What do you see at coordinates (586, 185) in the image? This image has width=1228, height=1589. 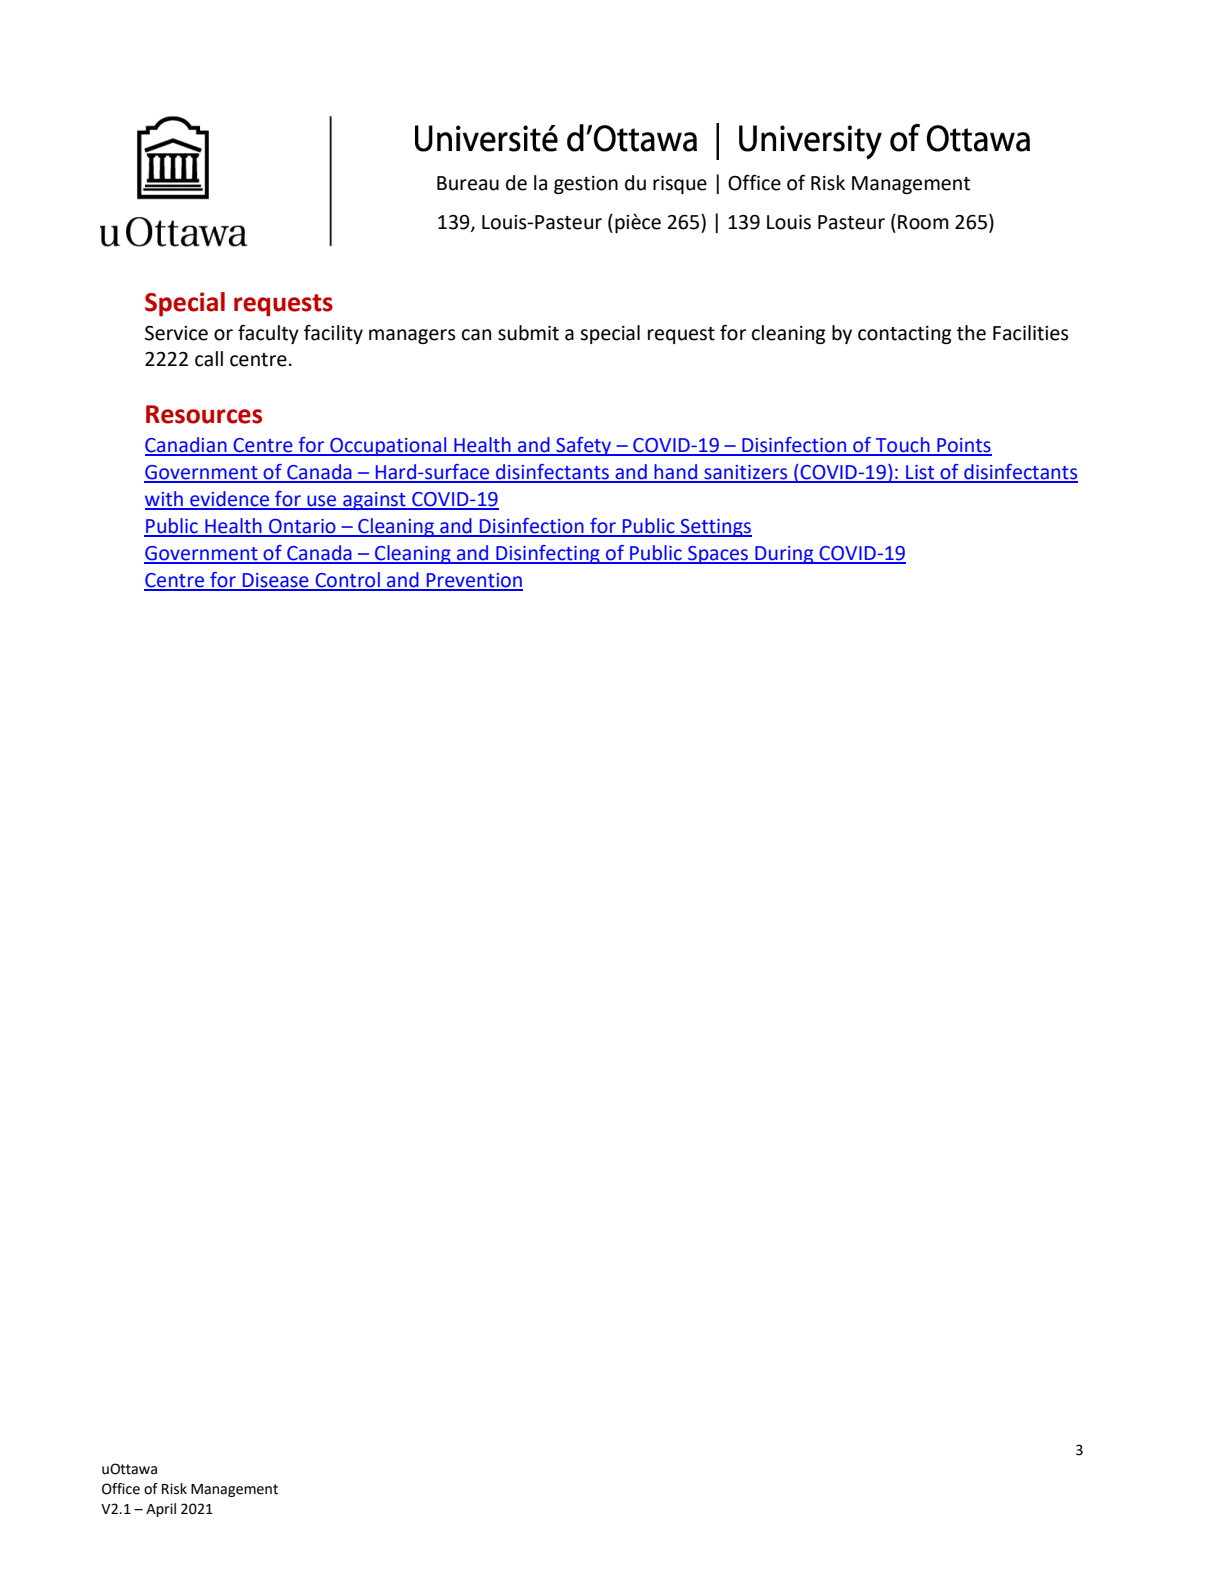 I see `gestion` at bounding box center [586, 185].
